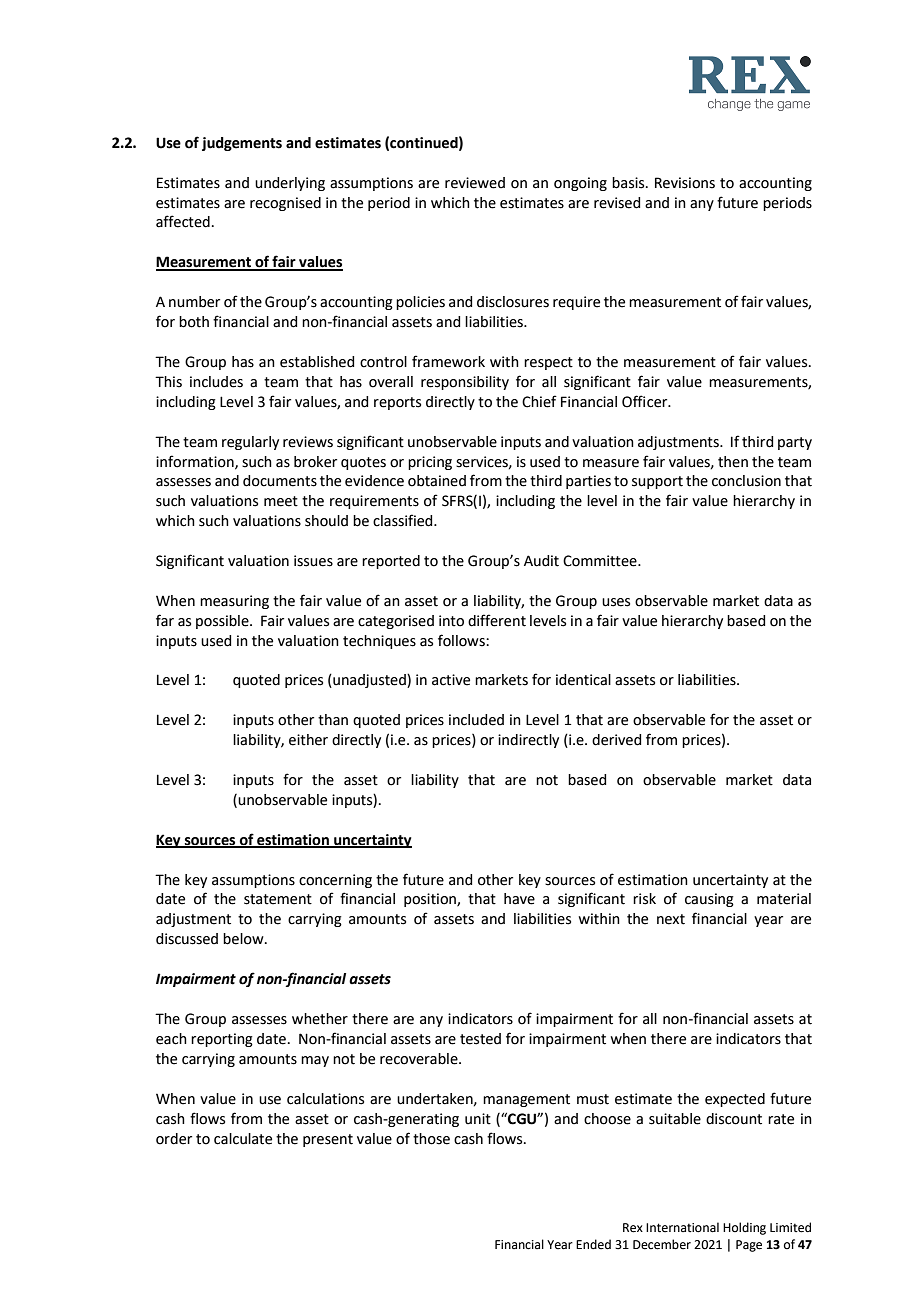 The width and height of the document is (924, 1308). I want to click on included, so click(476, 720).
